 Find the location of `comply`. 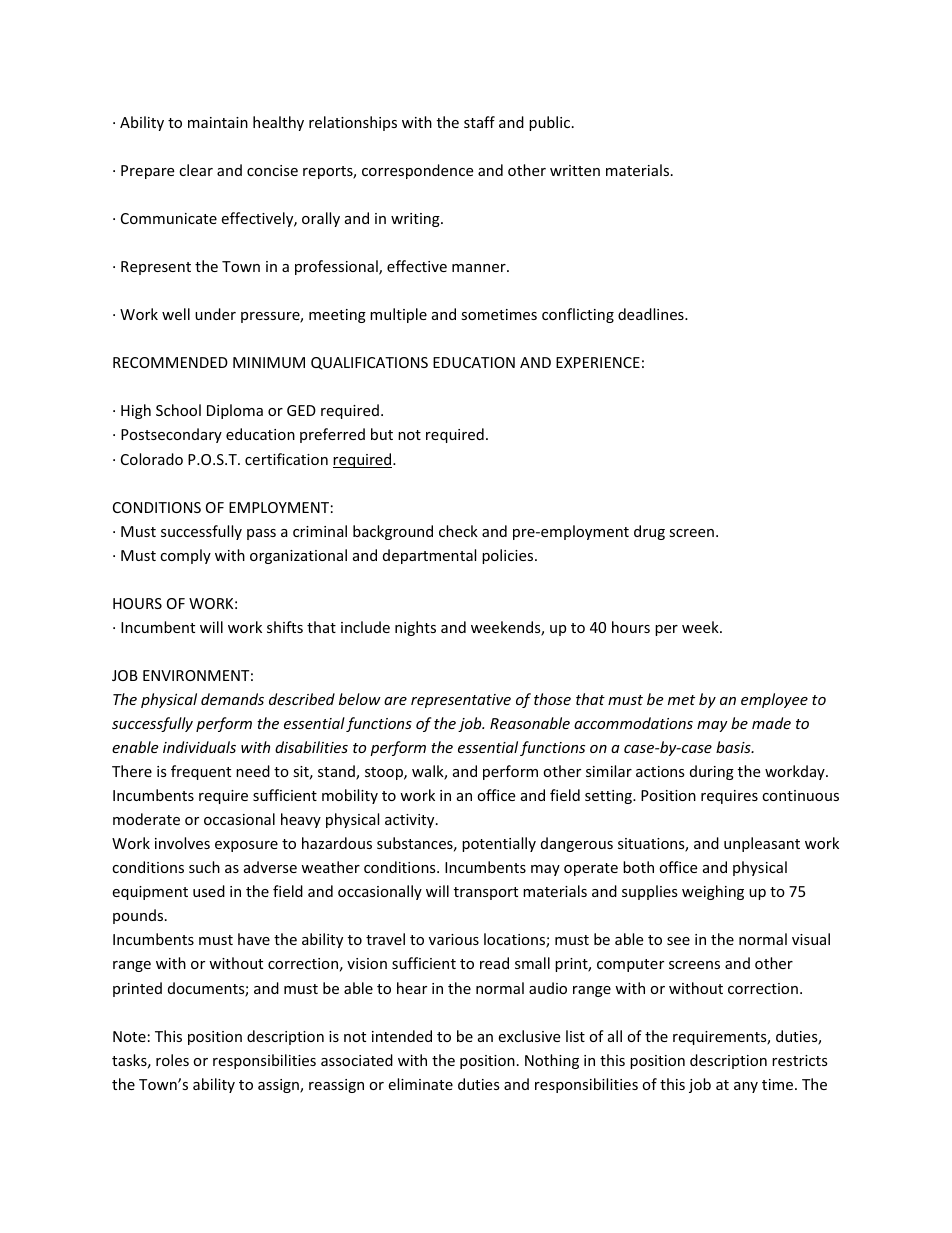

comply is located at coordinates (185, 556).
